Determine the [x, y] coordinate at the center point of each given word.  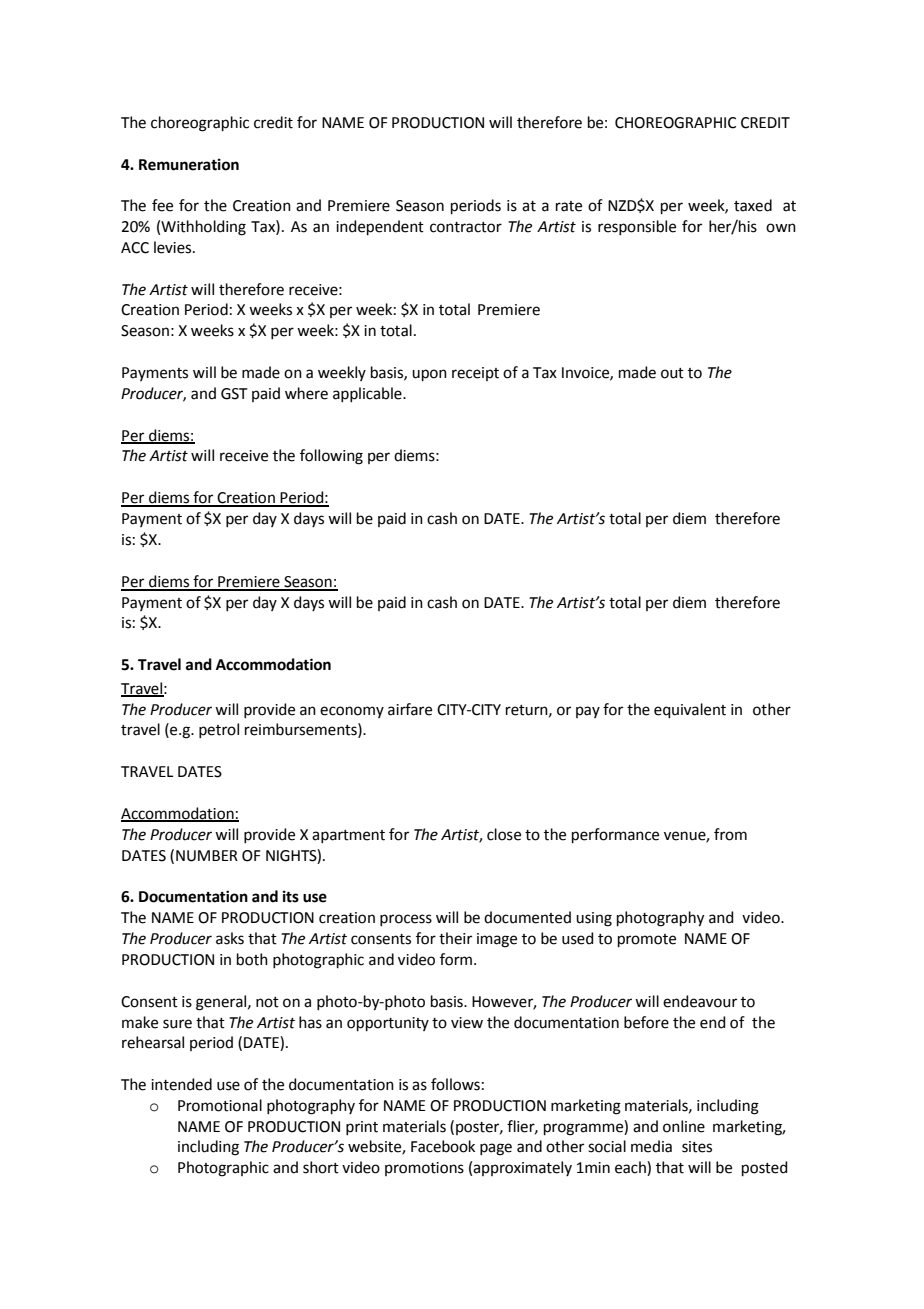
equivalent [690, 710]
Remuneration [189, 164]
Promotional [220, 1105]
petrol [219, 730]
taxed [753, 205]
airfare [410, 709]
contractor [466, 227]
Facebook [443, 1146]
